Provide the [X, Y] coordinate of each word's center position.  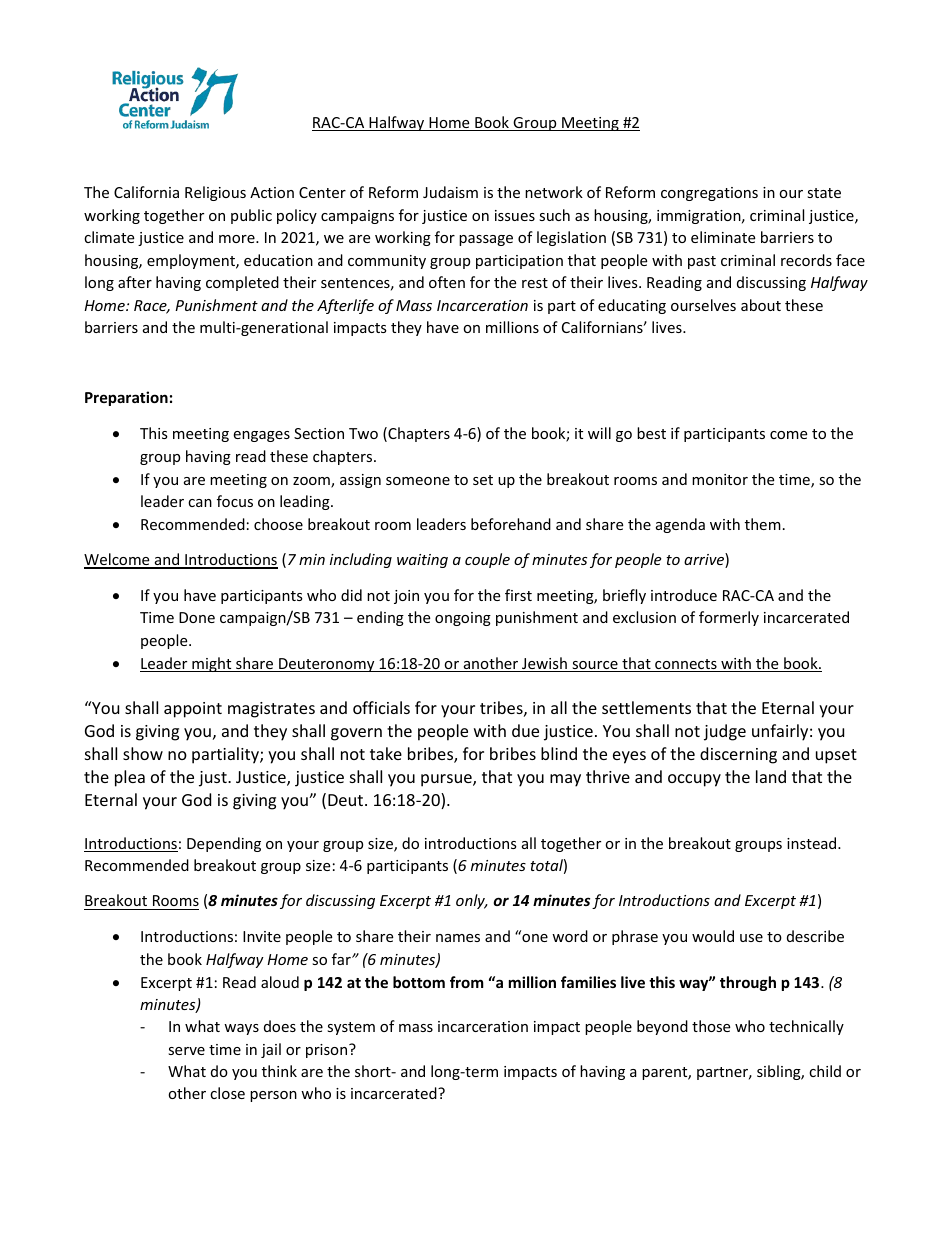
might [212, 664]
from [467, 982]
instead [813, 843]
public [251, 216]
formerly [729, 618]
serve [186, 1051]
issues [515, 215]
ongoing [463, 619]
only [472, 901]
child [825, 1071]
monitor [720, 479]
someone [418, 481]
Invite [262, 936]
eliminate [723, 237]
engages [261, 436]
